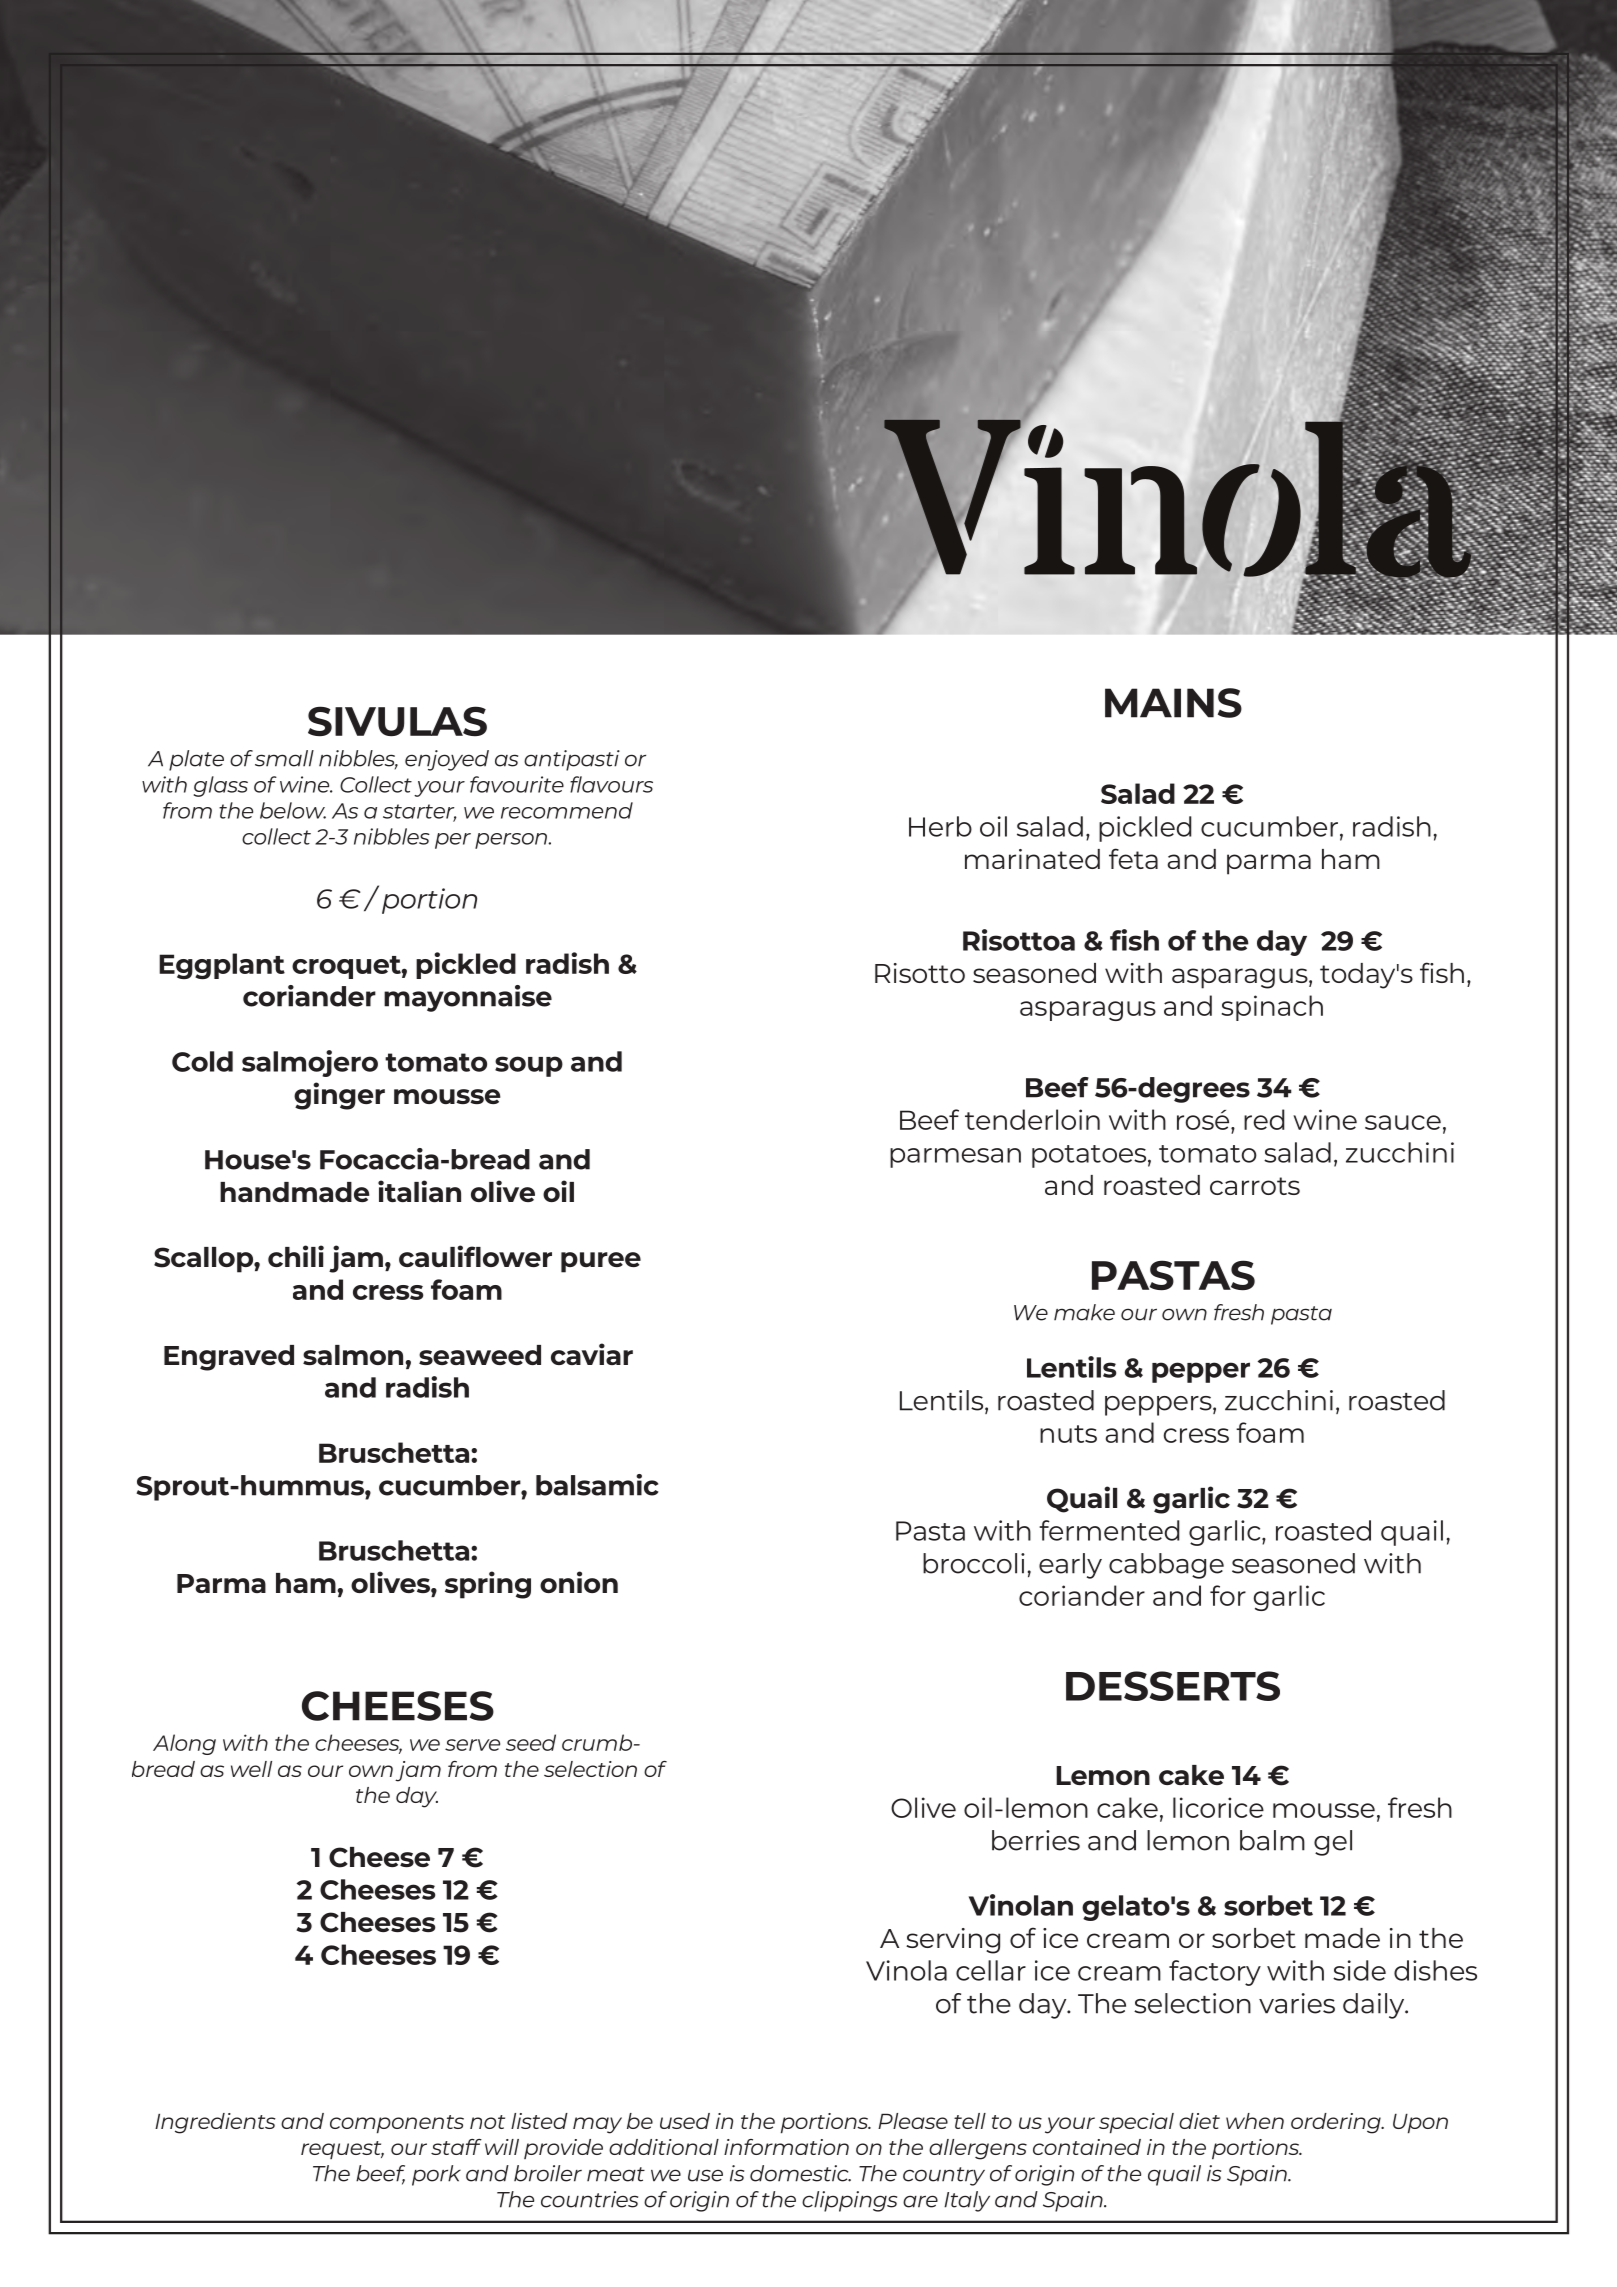 The image size is (1617, 2287). Describe the element at coordinates (342, 2150) in the screenshot. I see `request` at that location.
